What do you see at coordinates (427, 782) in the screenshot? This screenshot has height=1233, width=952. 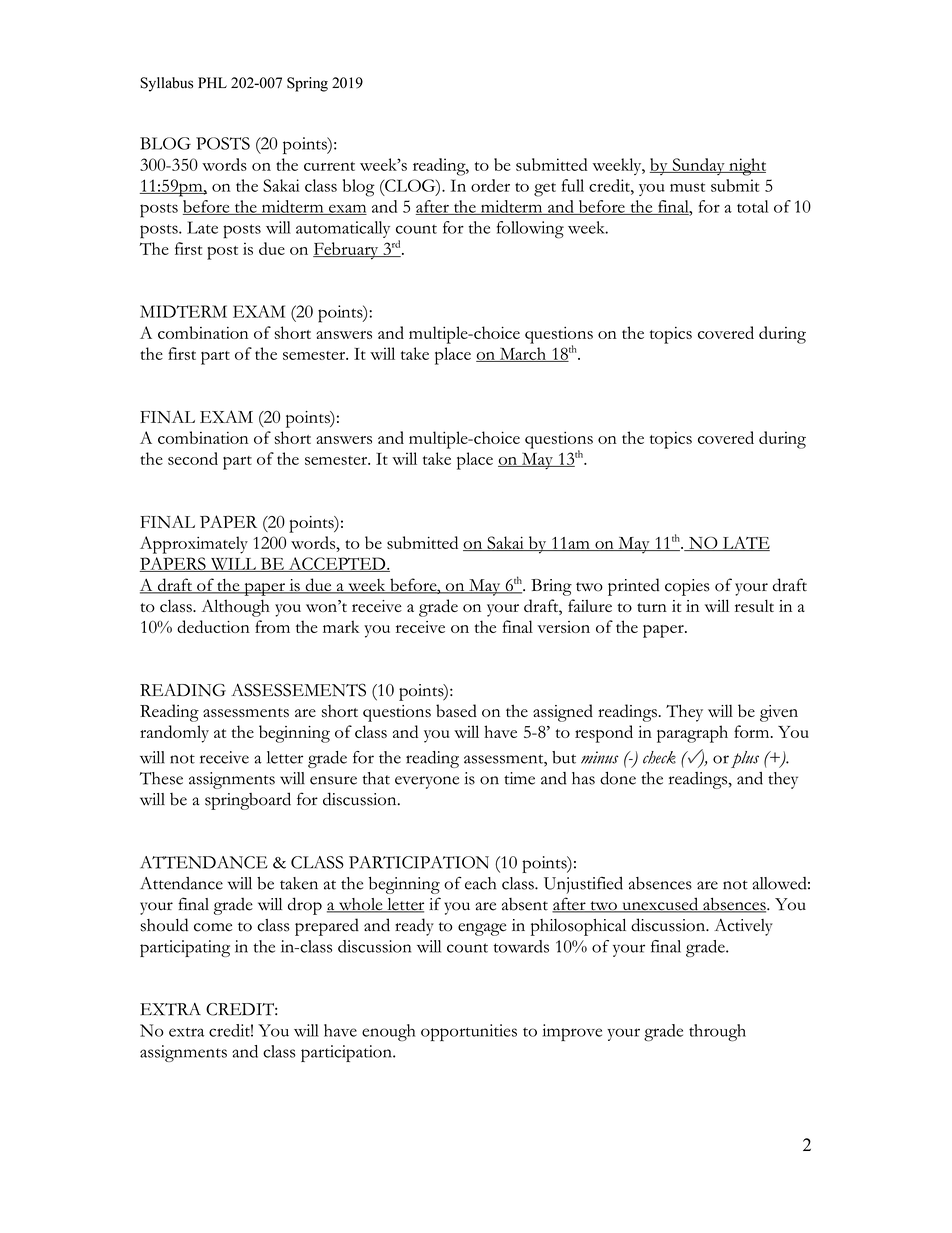 I see `everyone` at bounding box center [427, 782].
